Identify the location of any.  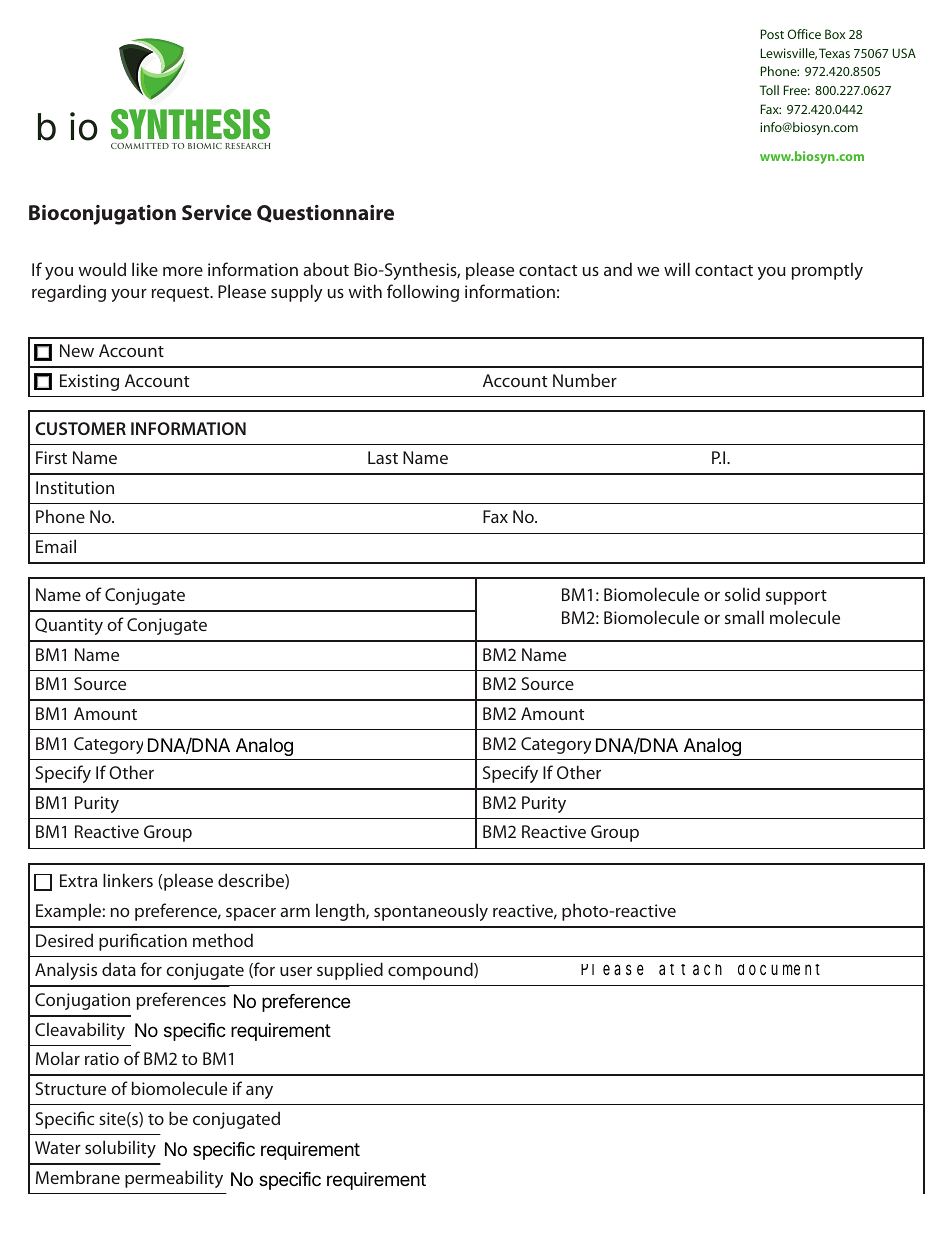
(259, 1092).
